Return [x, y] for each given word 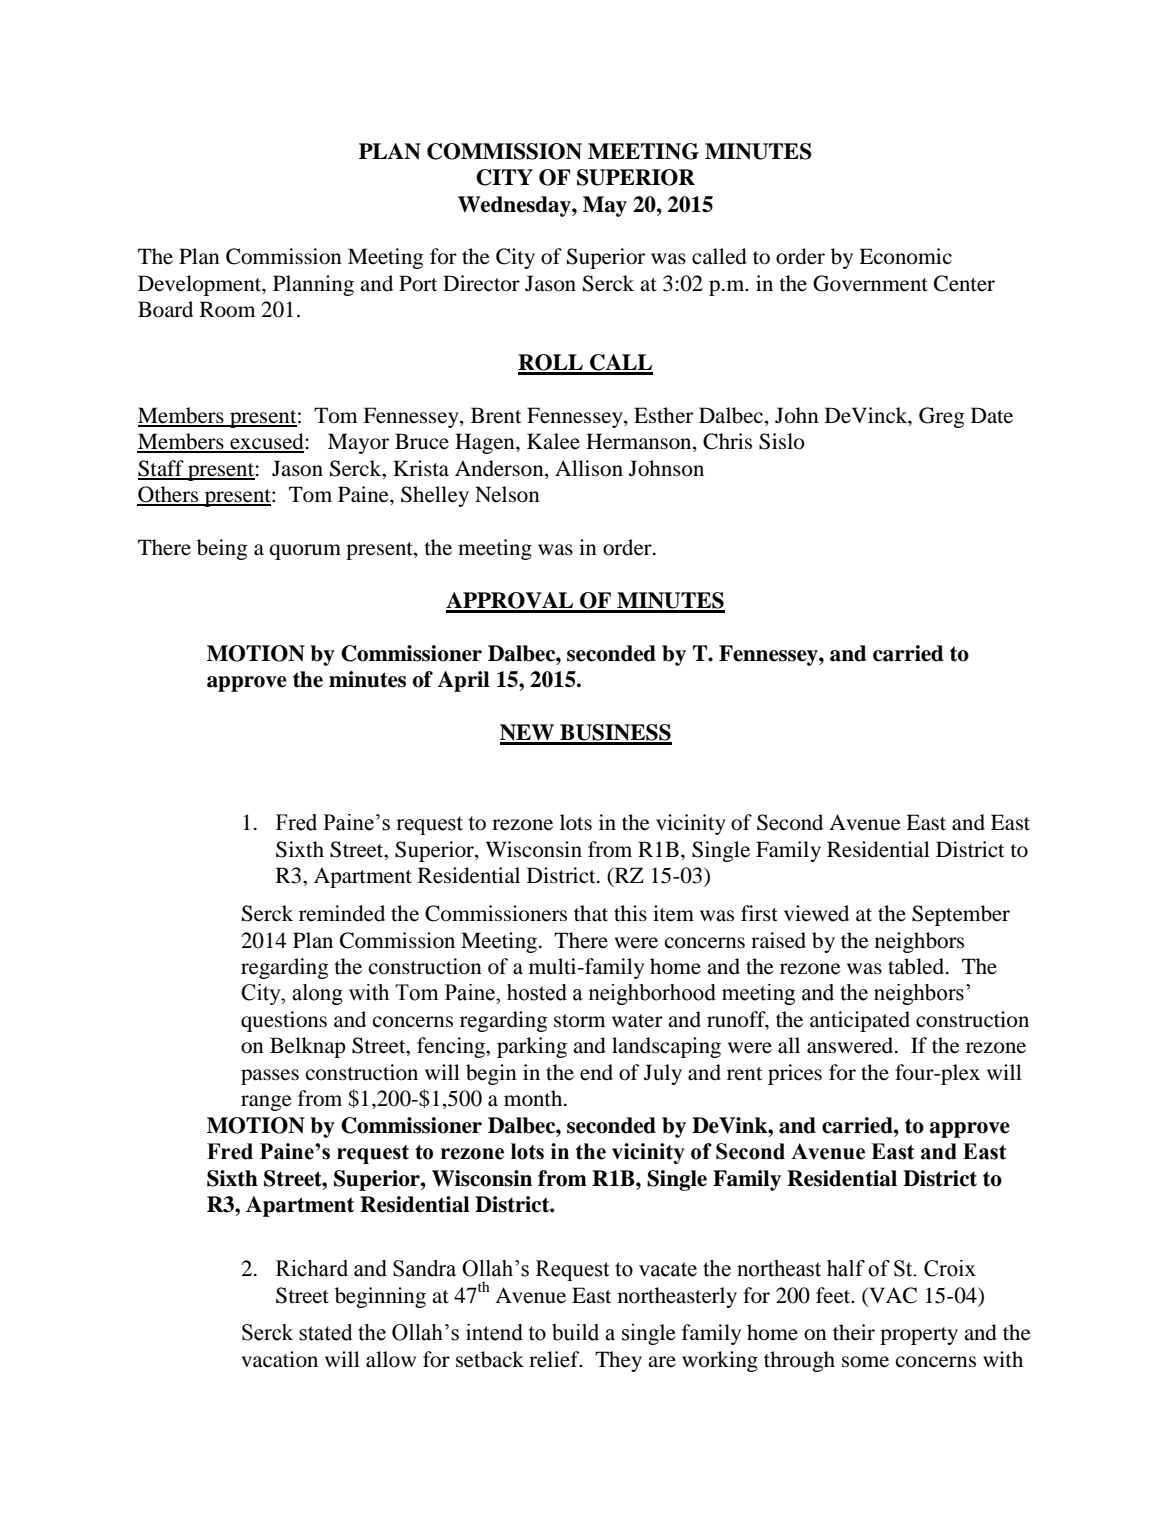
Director [481, 283]
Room [228, 309]
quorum [305, 552]
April [463, 681]
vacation [279, 1359]
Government [870, 283]
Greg [942, 417]
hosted [537, 992]
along [317, 994]
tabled [917, 966]
